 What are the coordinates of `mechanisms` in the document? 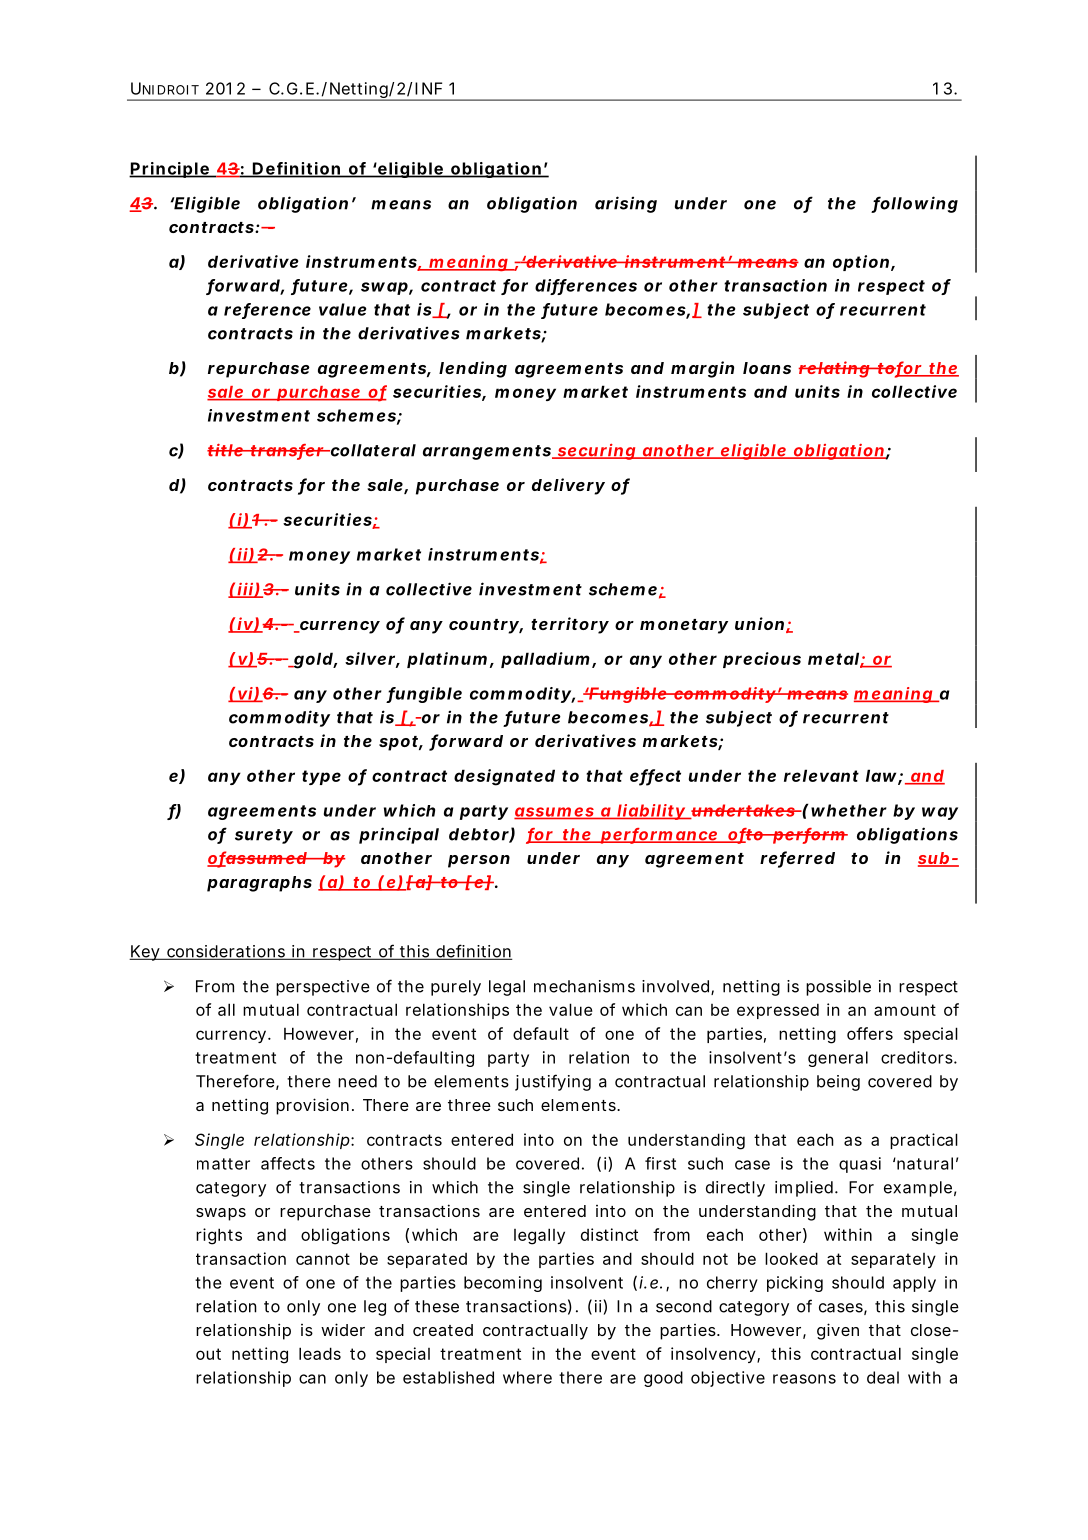 It's located at (584, 986).
